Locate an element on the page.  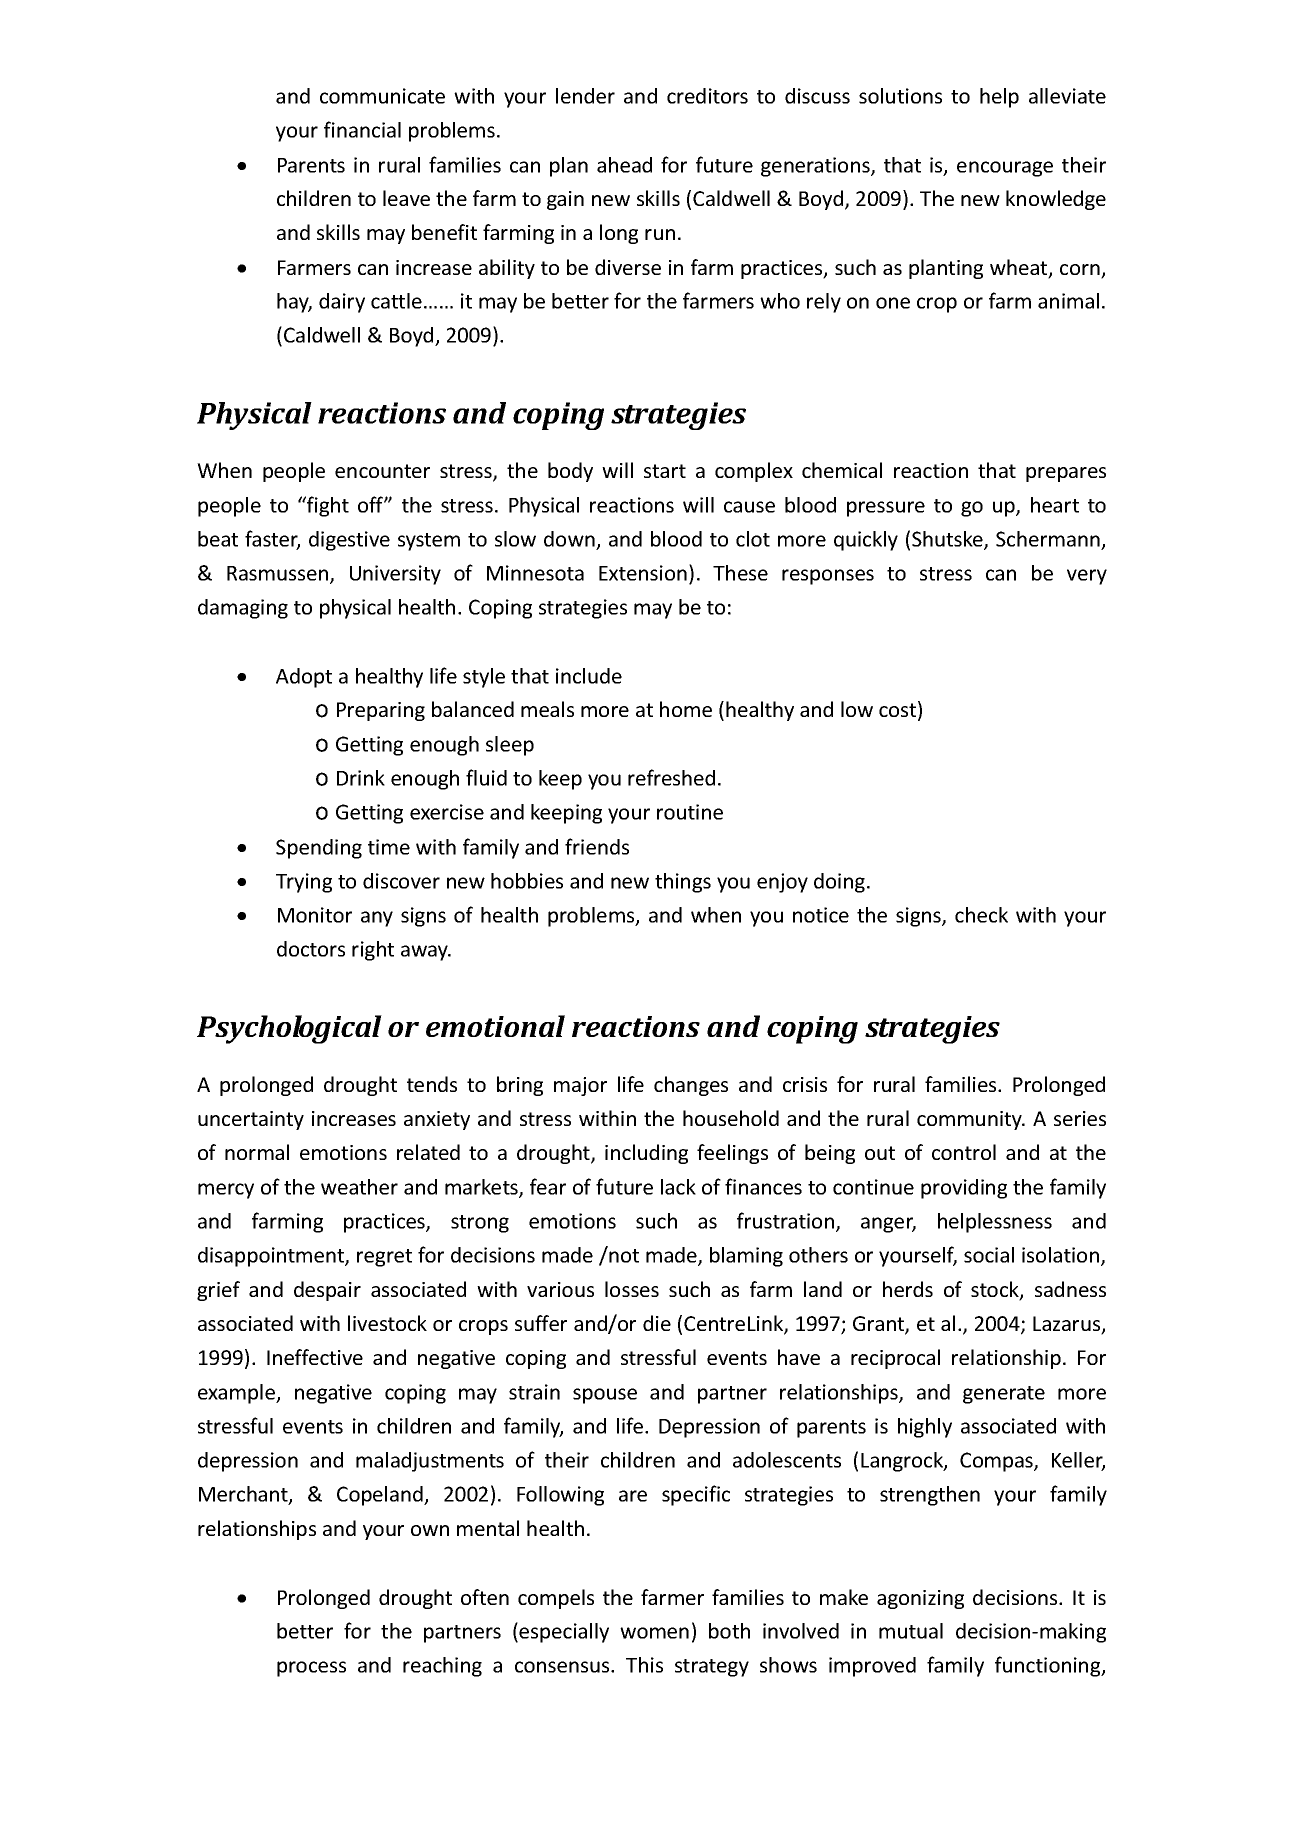
encourage is located at coordinates (1005, 169).
